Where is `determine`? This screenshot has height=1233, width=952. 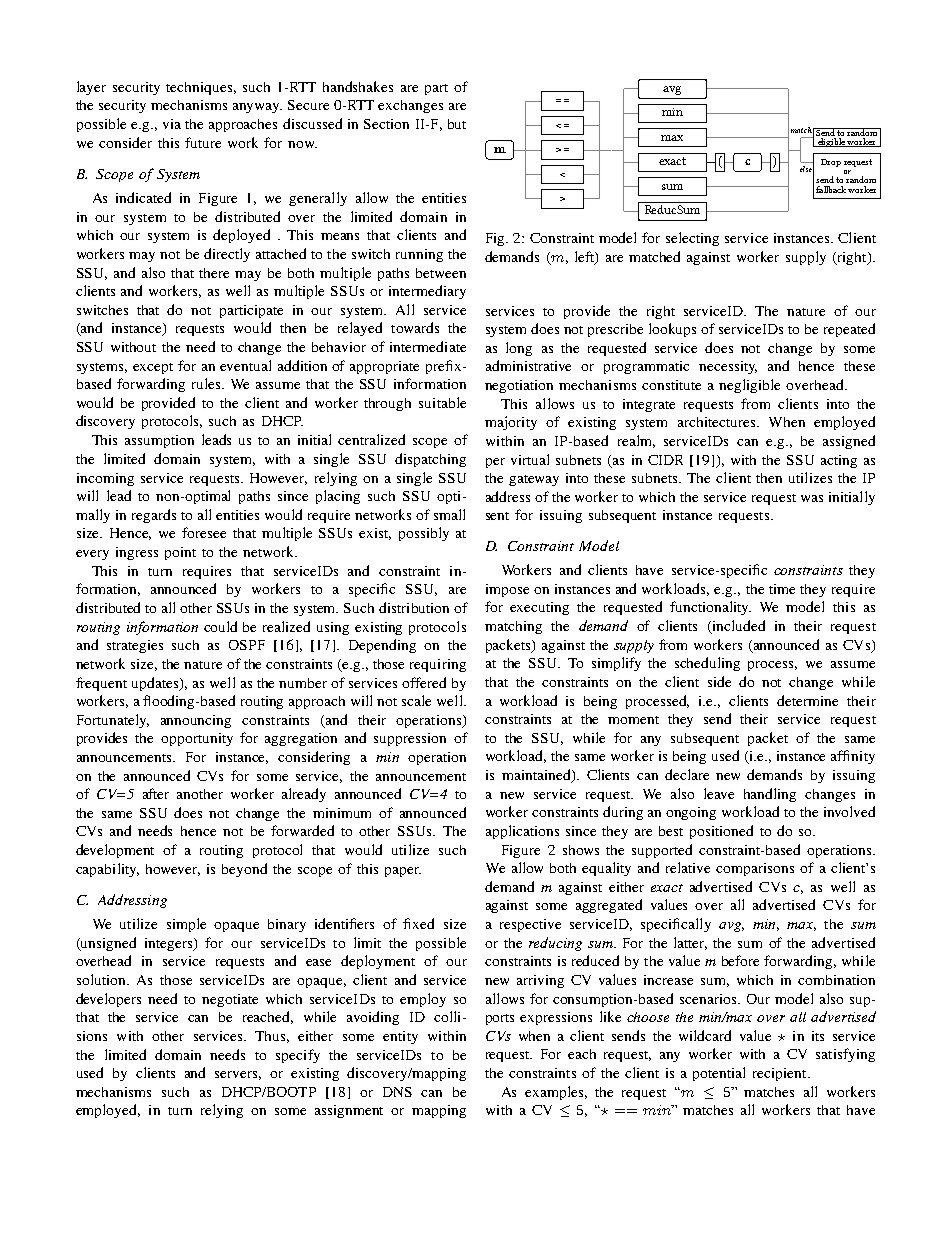
determine is located at coordinates (807, 700).
